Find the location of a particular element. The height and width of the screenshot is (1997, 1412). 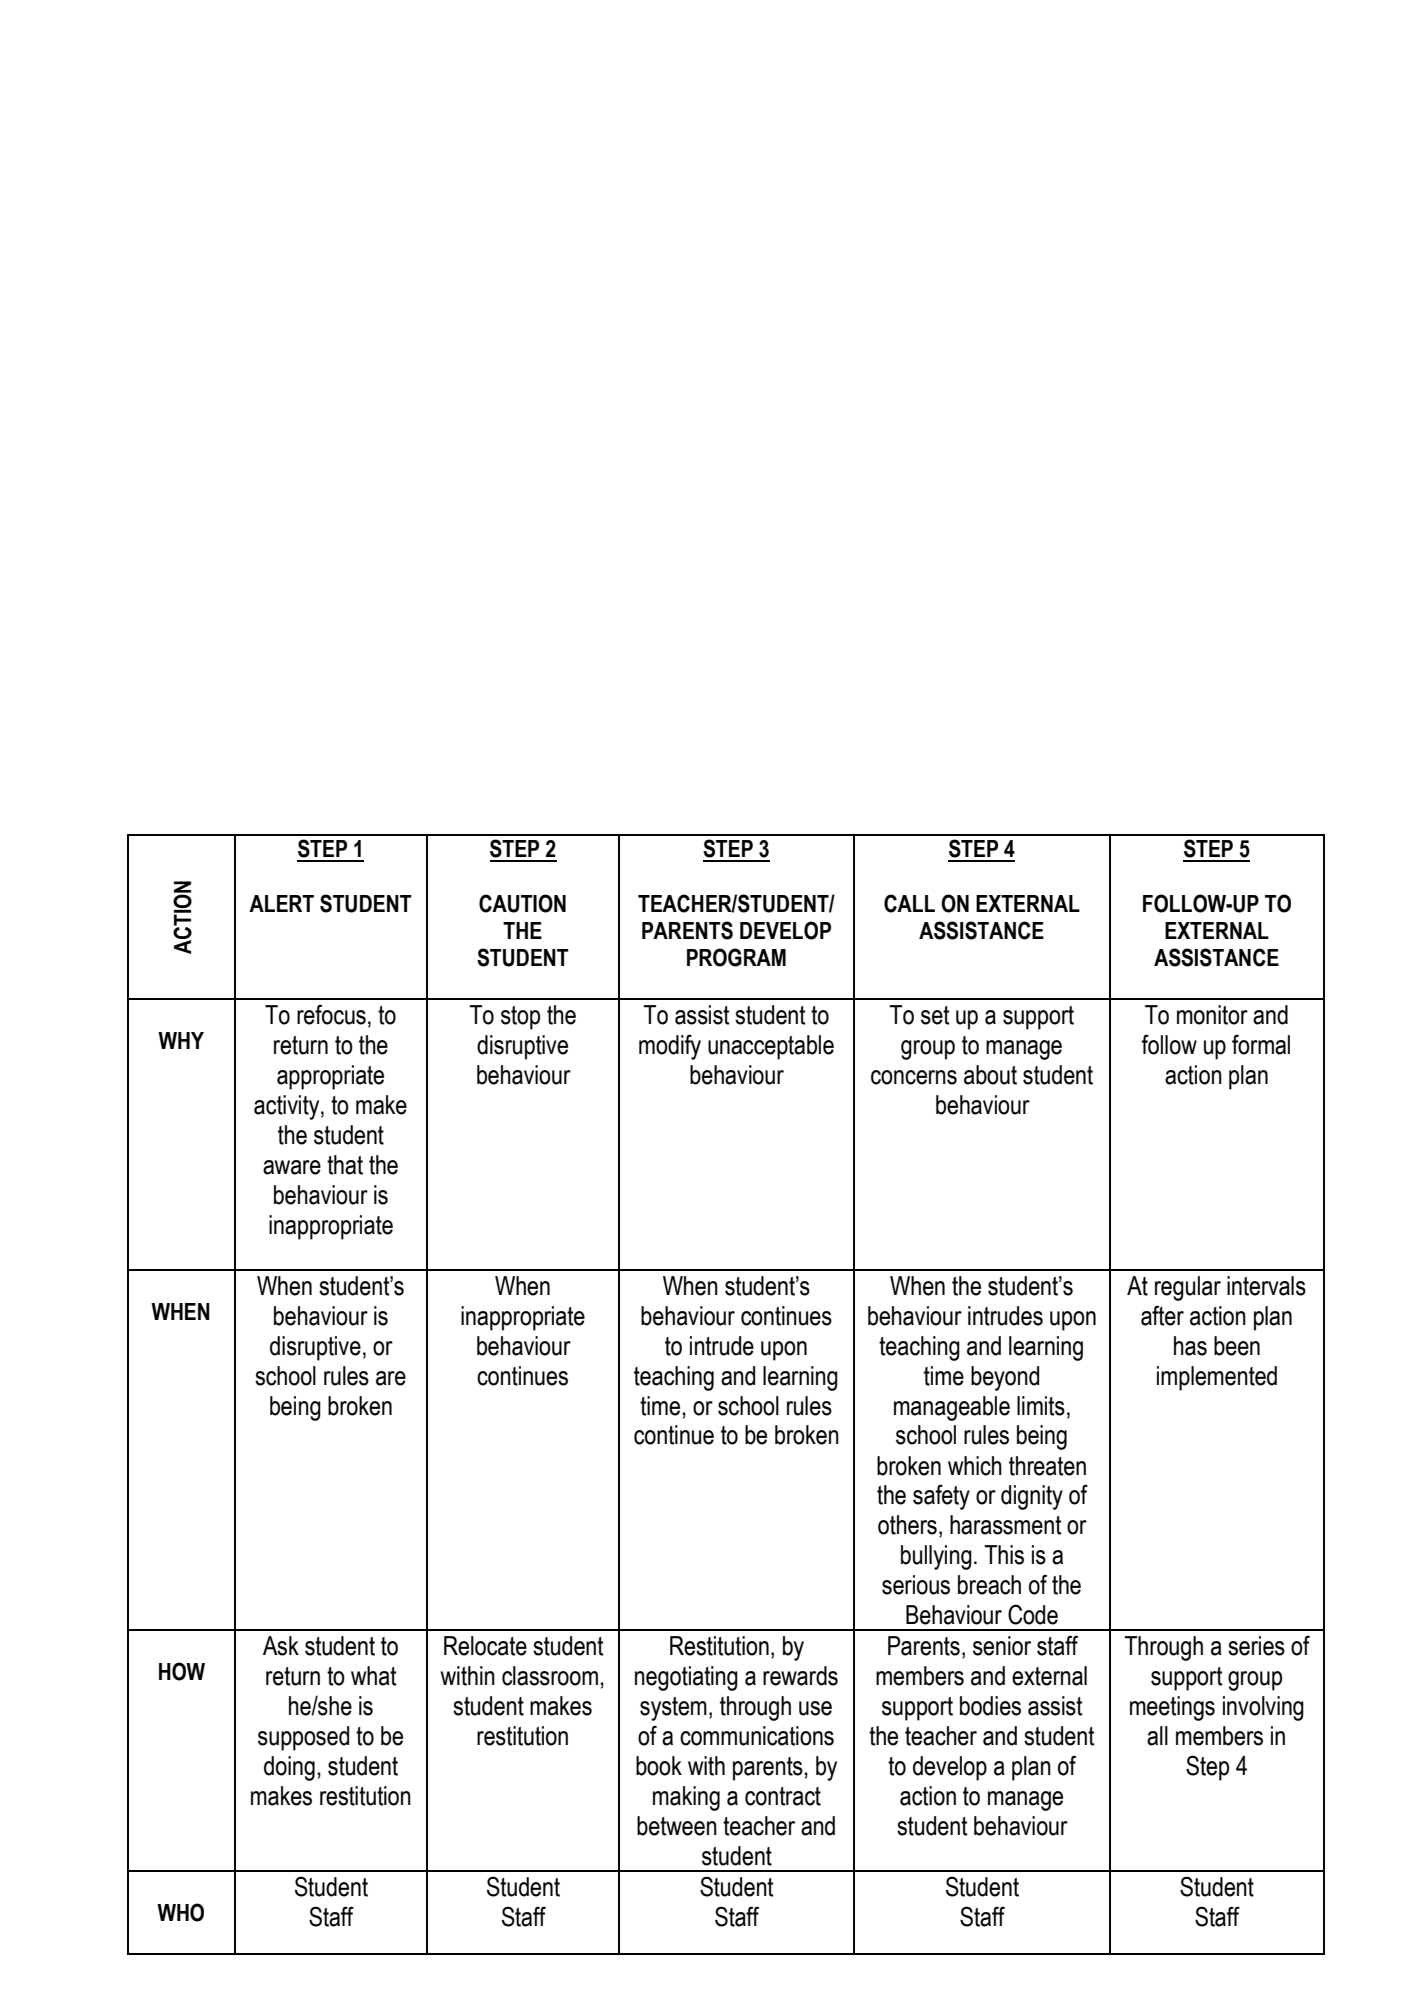

about is located at coordinates (990, 1075).
